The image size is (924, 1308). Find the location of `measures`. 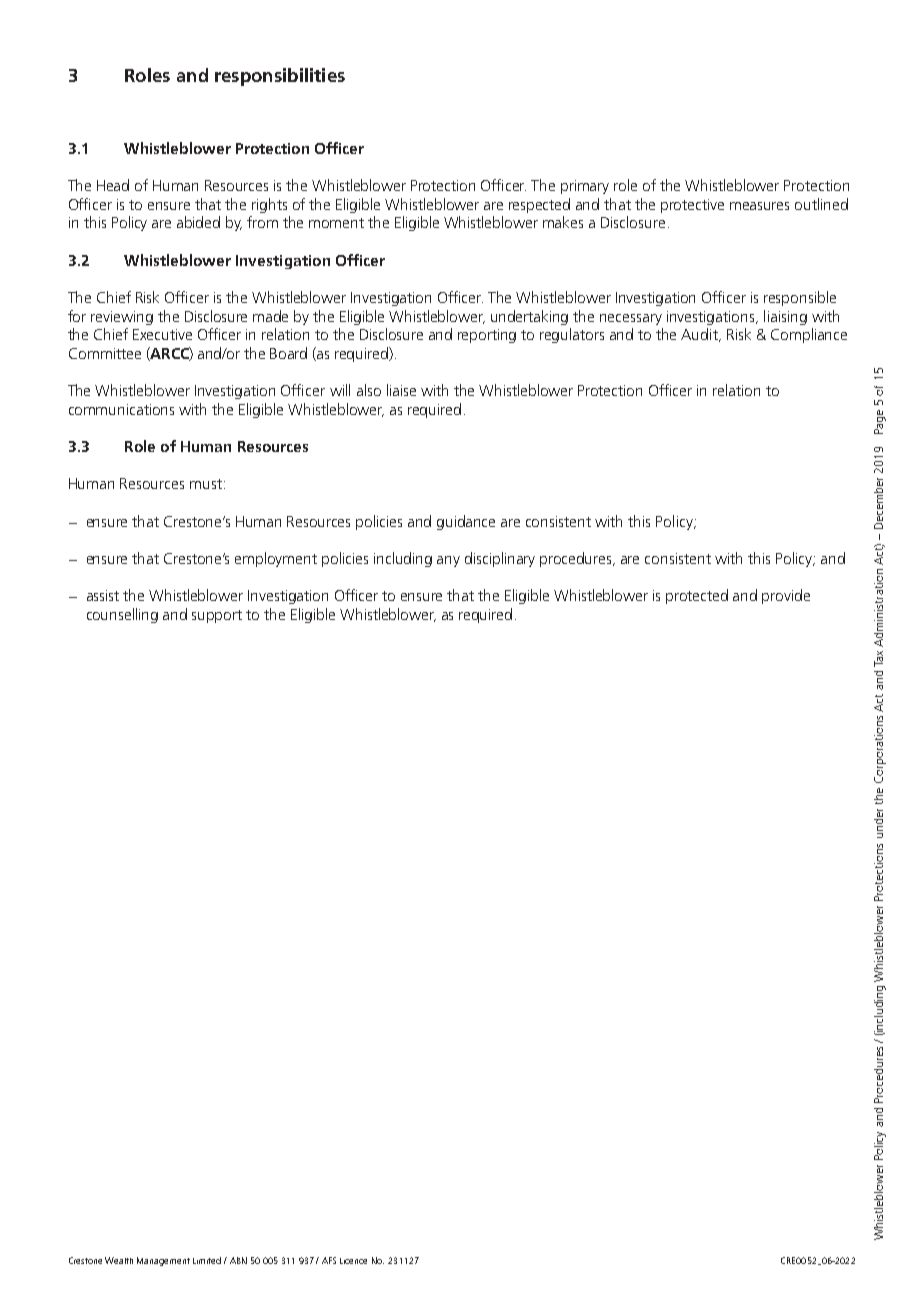

measures is located at coordinates (759, 206).
